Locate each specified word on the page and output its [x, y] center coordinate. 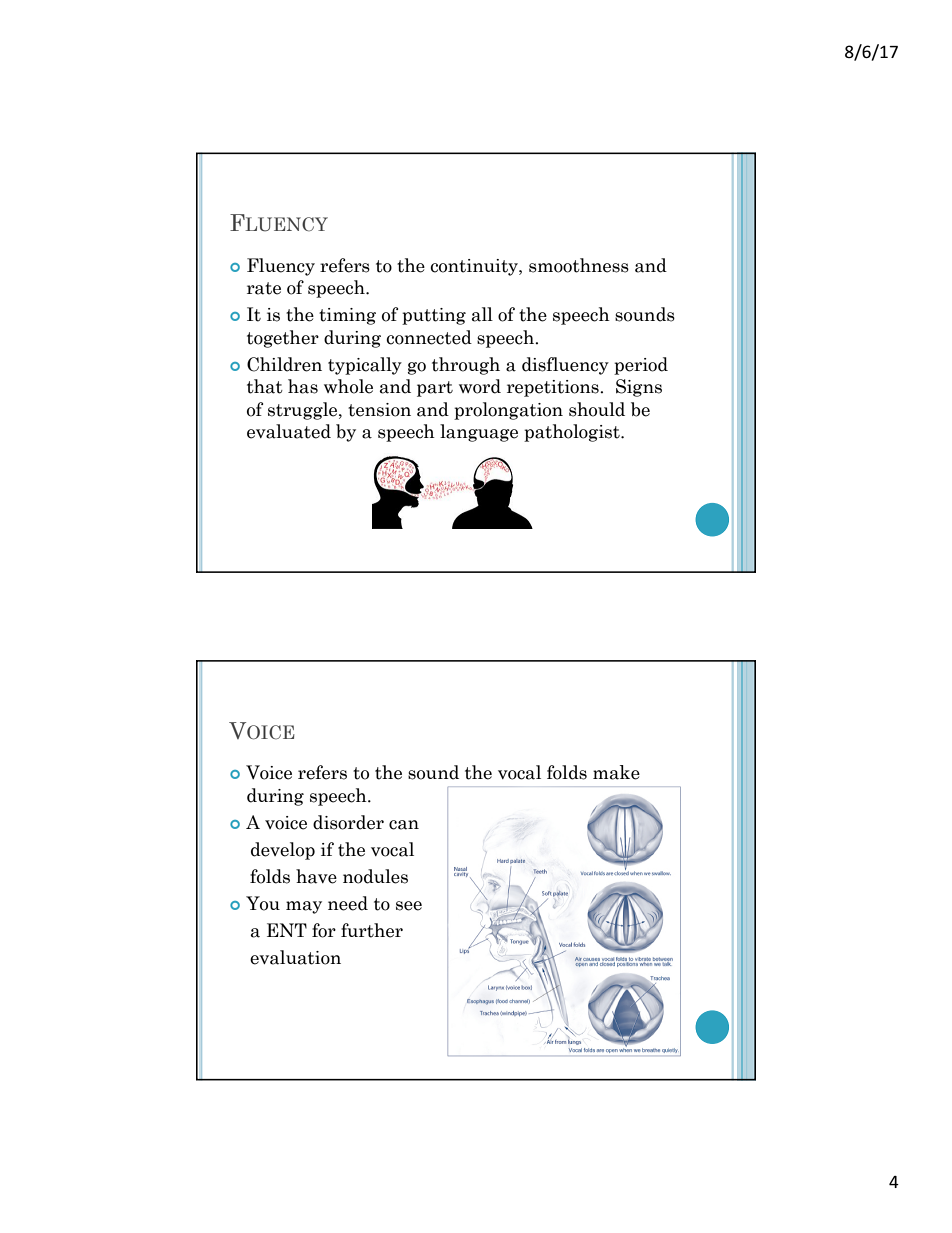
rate [264, 288]
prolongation [508, 411]
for [324, 930]
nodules [375, 876]
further [372, 930]
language [479, 433]
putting [434, 316]
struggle [304, 411]
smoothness [579, 265]
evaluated [289, 431]
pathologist [573, 433]
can [404, 825]
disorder [348, 822]
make [616, 772]
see [409, 906]
